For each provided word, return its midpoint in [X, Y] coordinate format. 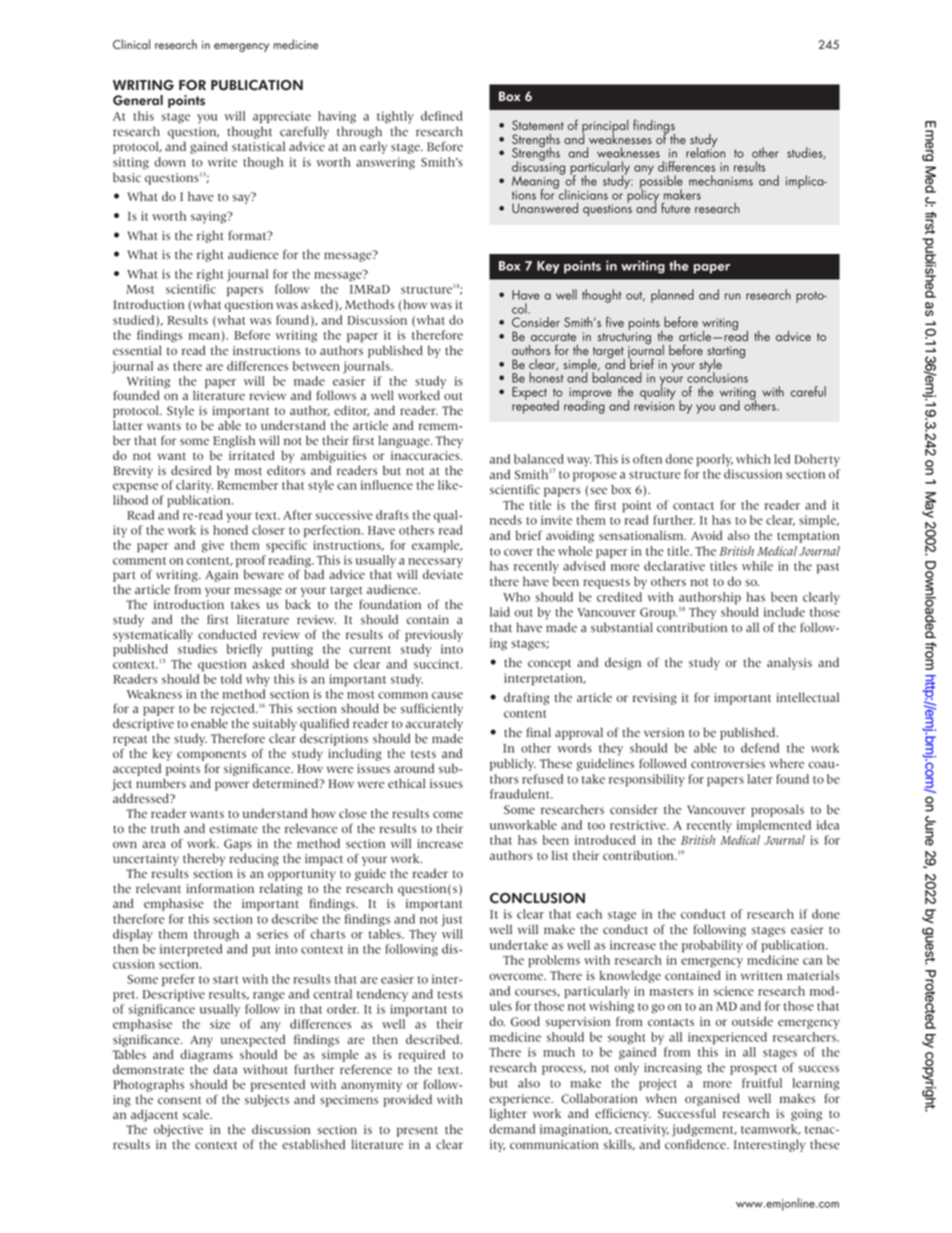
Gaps [238, 845]
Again [221, 576]
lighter [508, 1114]
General [138, 100]
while [757, 566]
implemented [774, 826]
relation [705, 151]
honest [546, 376]
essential [137, 350]
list [560, 855]
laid [500, 612]
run [733, 296]
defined [442, 116]
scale [197, 1114]
